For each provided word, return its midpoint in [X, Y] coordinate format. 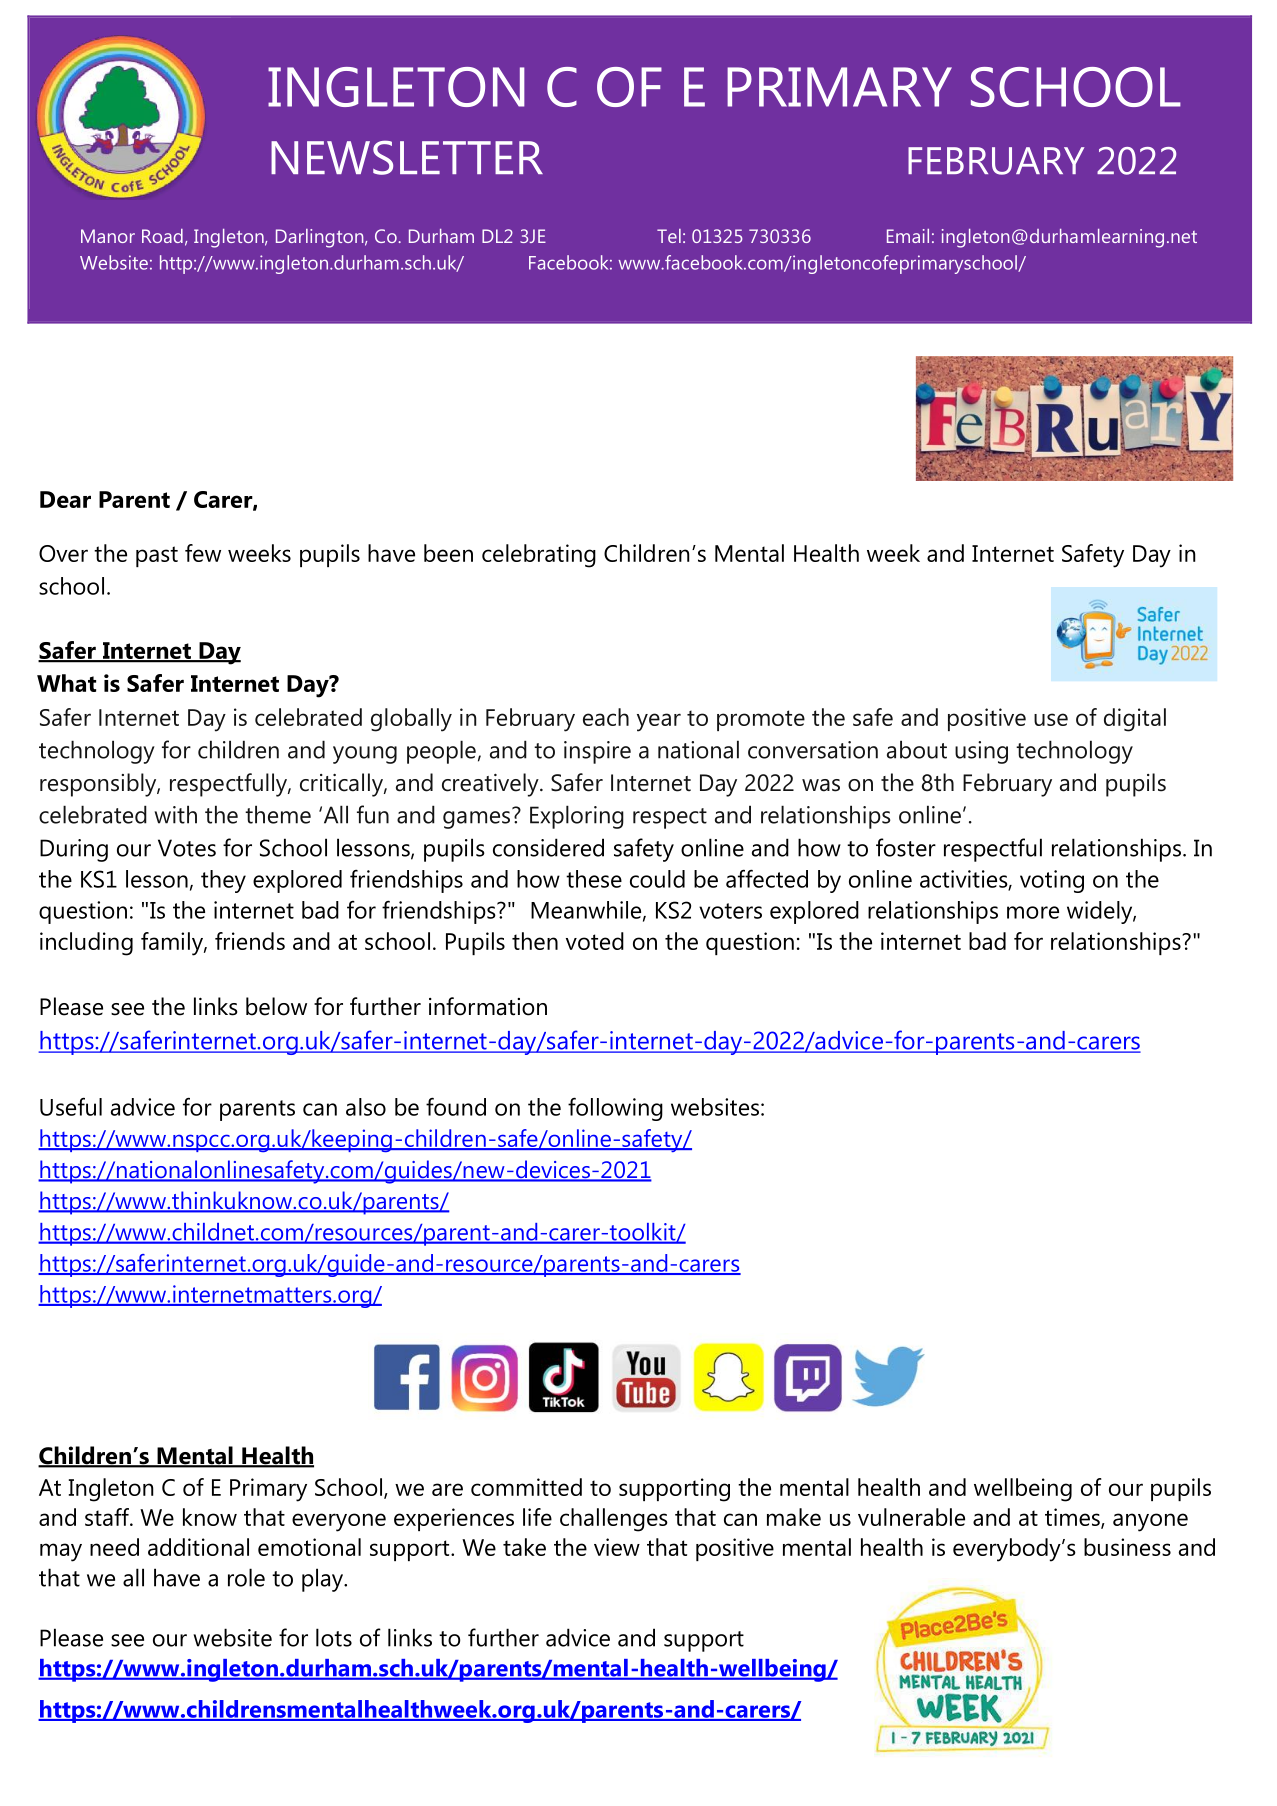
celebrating [539, 556]
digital [1135, 720]
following [615, 1109]
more [1033, 912]
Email [908, 236]
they [223, 881]
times [1073, 1518]
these [594, 879]
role [246, 1577]
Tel [669, 236]
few [203, 553]
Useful [71, 1106]
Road [162, 236]
